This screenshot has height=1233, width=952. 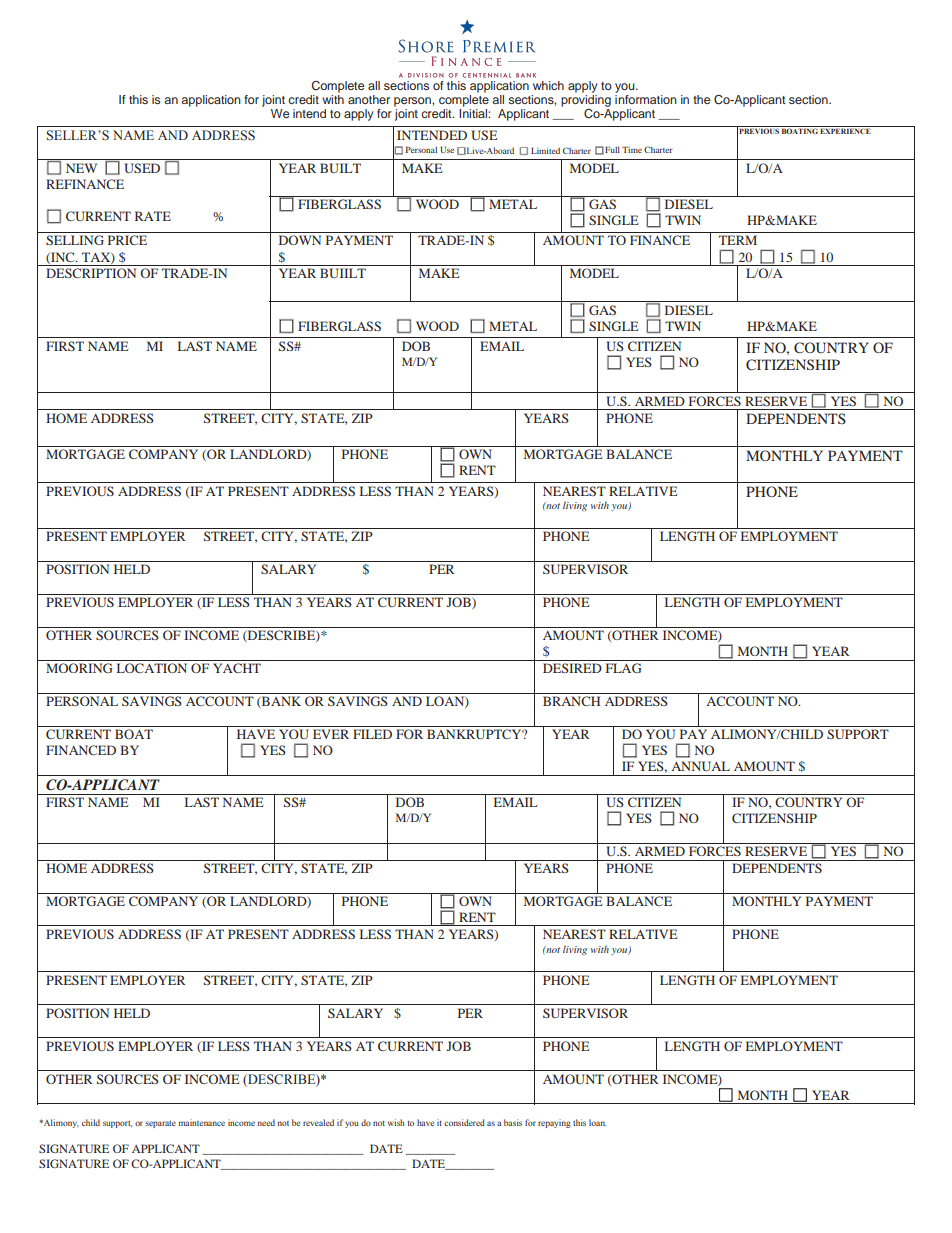 I want to click on LOCATION, so click(x=152, y=668).
